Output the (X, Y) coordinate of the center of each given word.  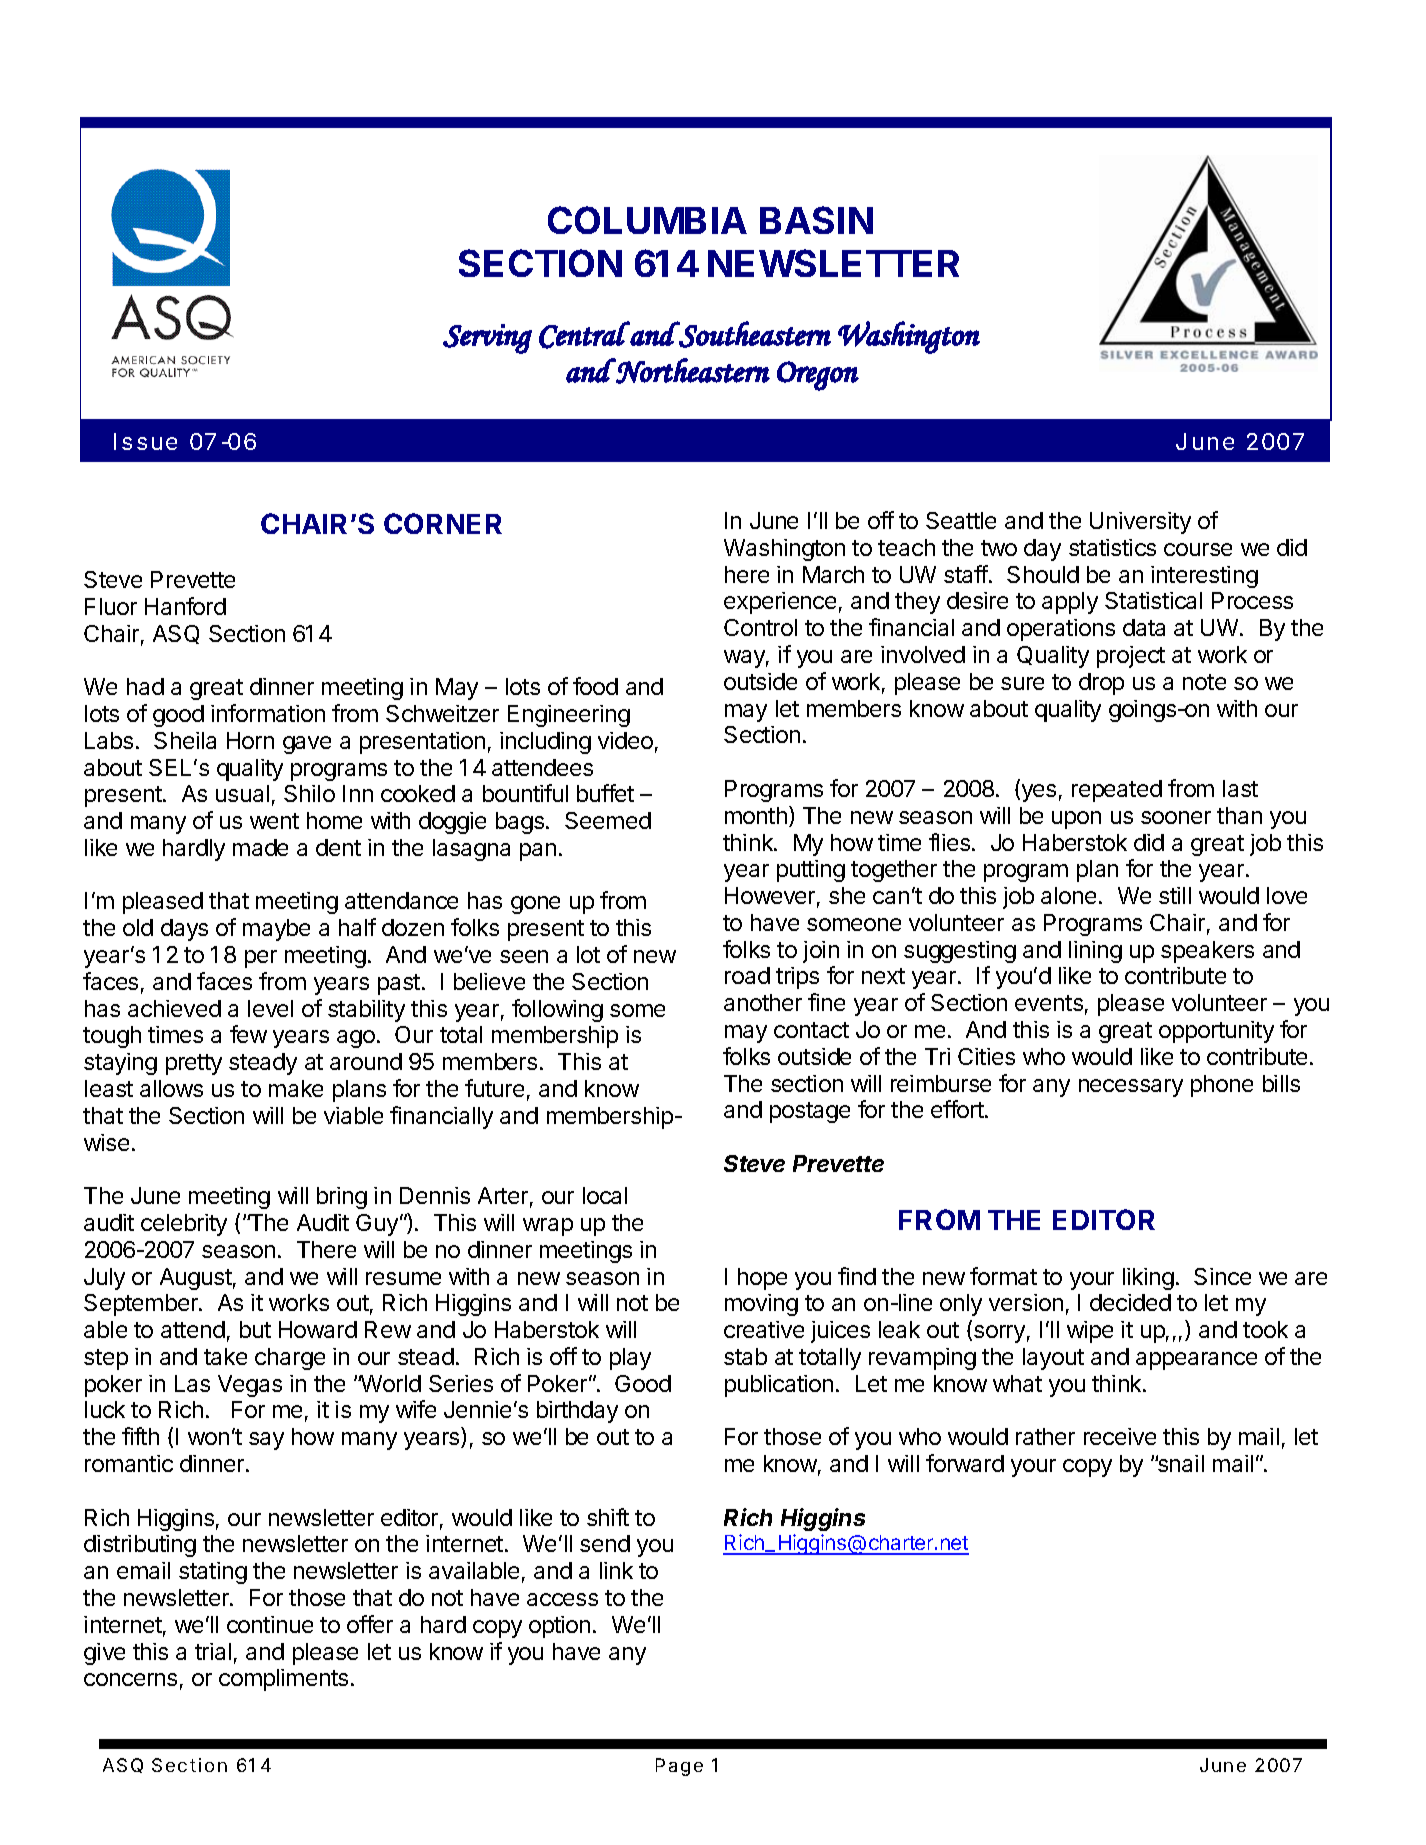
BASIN (816, 220)
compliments (283, 1680)
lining (1095, 952)
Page (679, 1767)
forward (965, 1463)
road (747, 975)
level (270, 1008)
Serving (487, 339)
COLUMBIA (647, 220)
